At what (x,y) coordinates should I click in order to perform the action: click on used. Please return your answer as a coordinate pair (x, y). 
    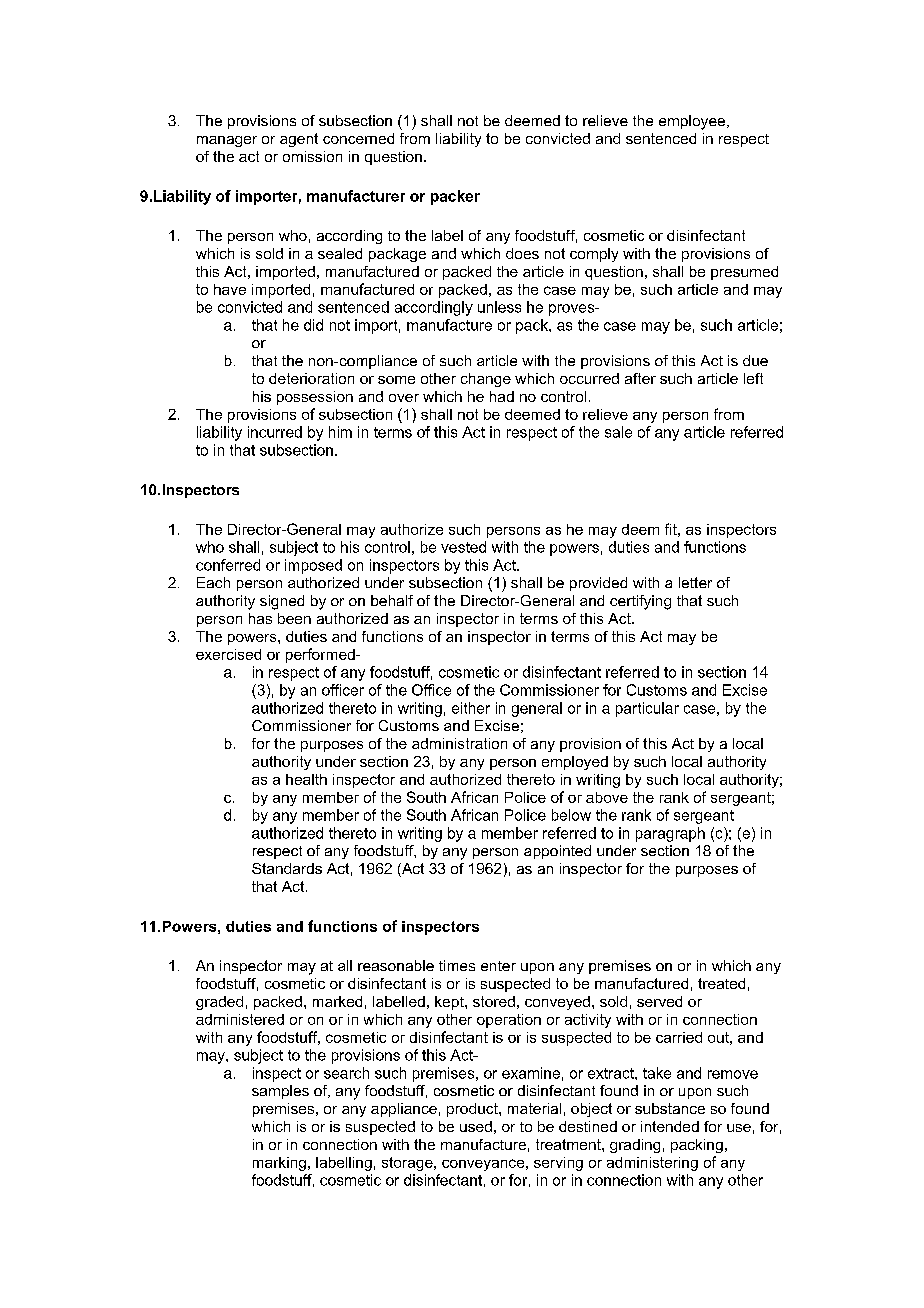
    Looking at the image, I should click on (476, 1126).
